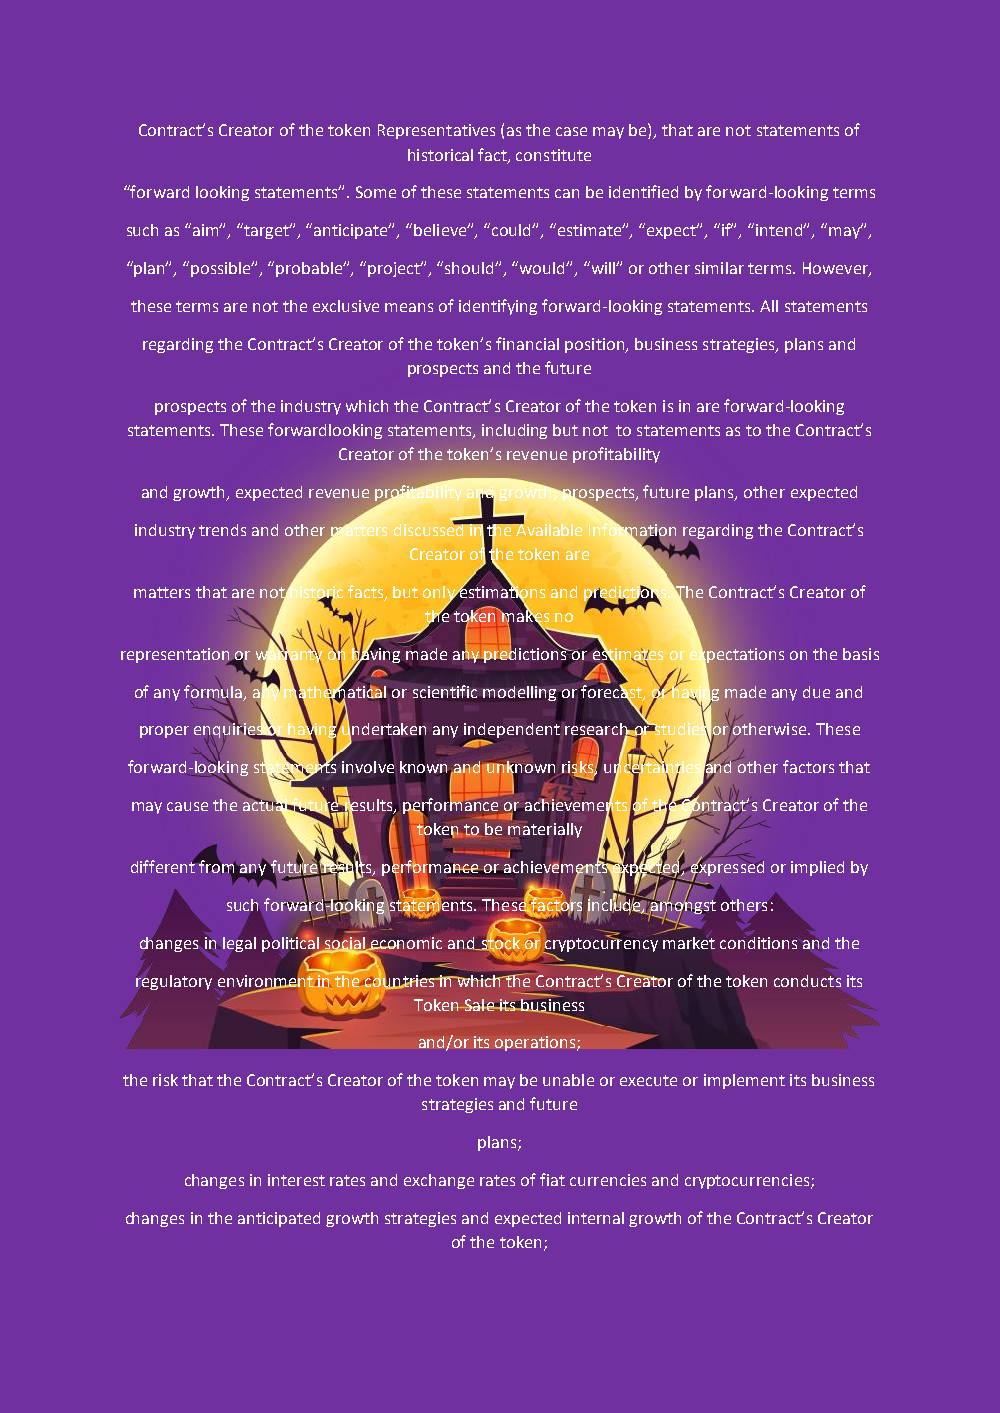 This screenshot has width=1000, height=1413. I want to click on However, so click(836, 269).
